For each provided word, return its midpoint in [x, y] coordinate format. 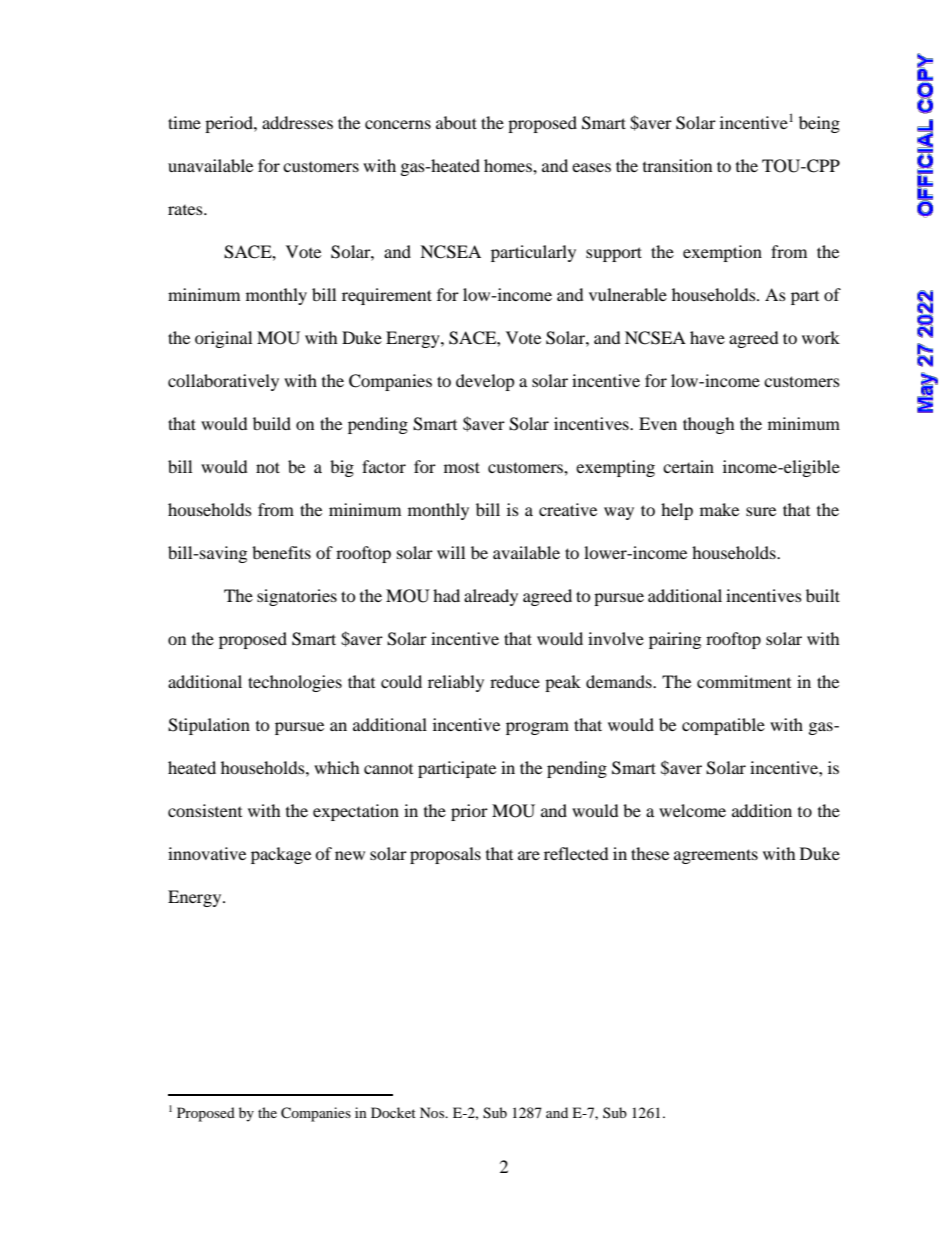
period [230, 124]
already [491, 597]
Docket [393, 1112]
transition [677, 165]
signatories [297, 597]
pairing [675, 640]
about [456, 122]
